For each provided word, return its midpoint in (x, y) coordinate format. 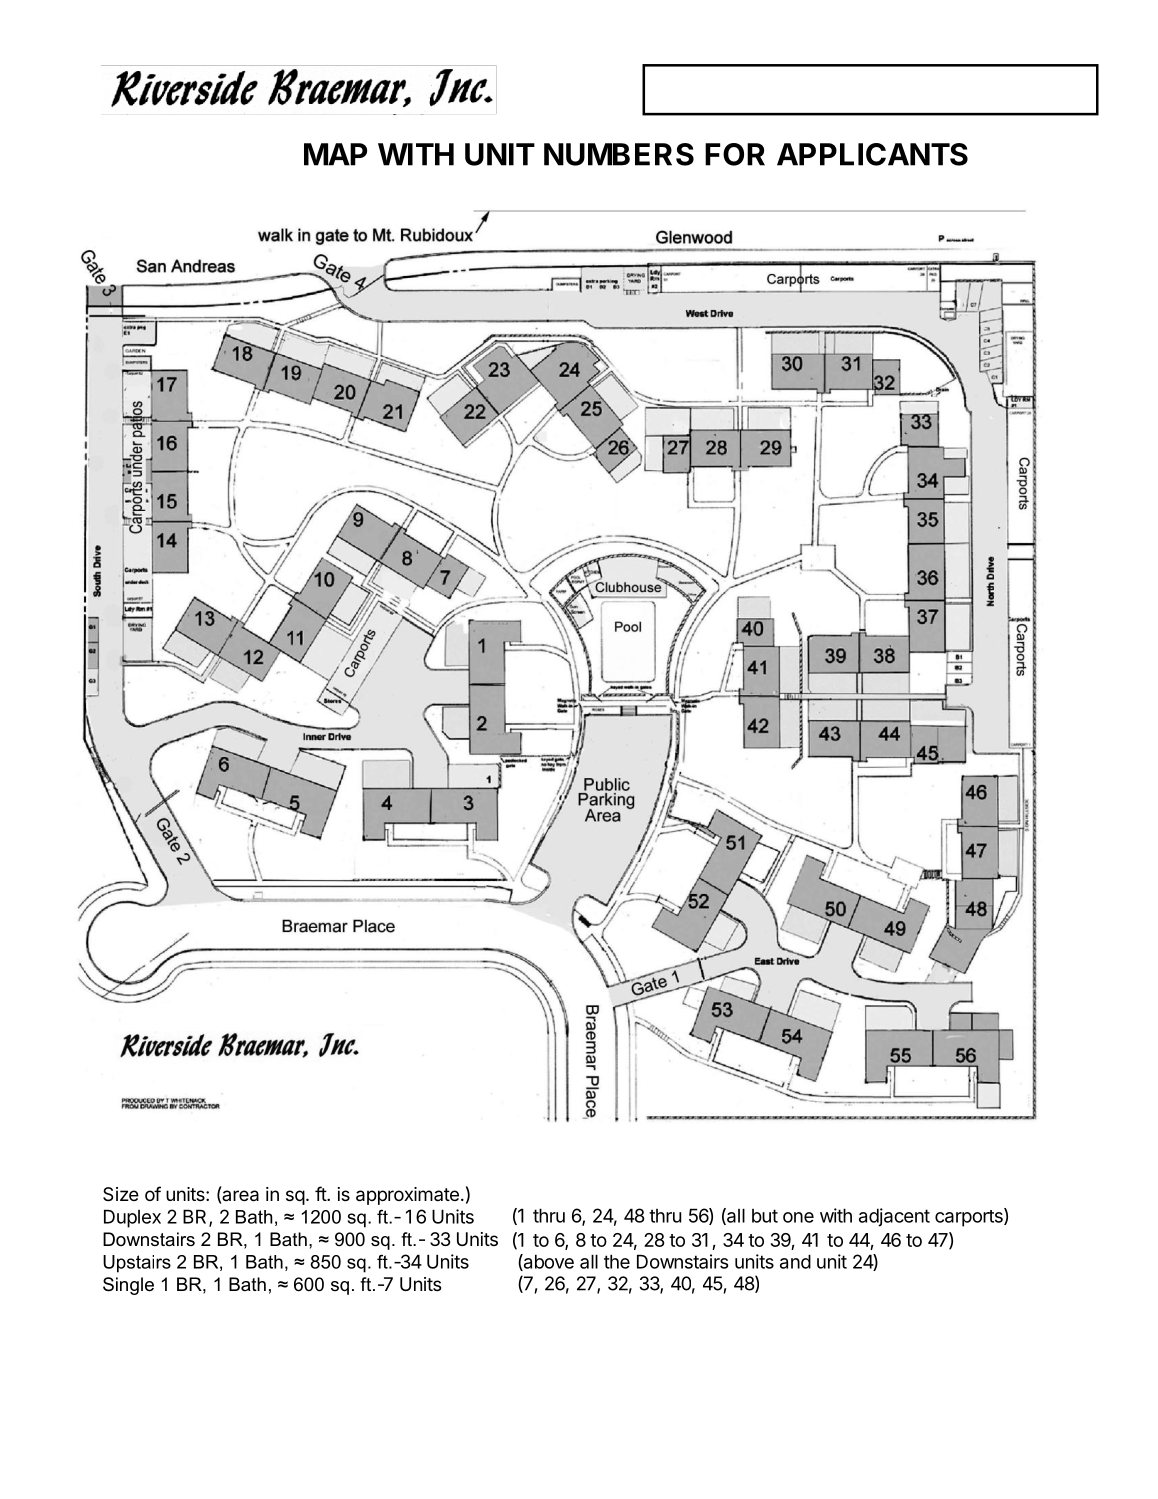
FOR (735, 154)
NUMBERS (619, 154)
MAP (335, 154)
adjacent (894, 1217)
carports (970, 1217)
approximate (407, 1196)
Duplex (132, 1218)
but (765, 1216)
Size (121, 1194)
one (798, 1217)
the (617, 1261)
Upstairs (137, 1264)
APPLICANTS (872, 154)
